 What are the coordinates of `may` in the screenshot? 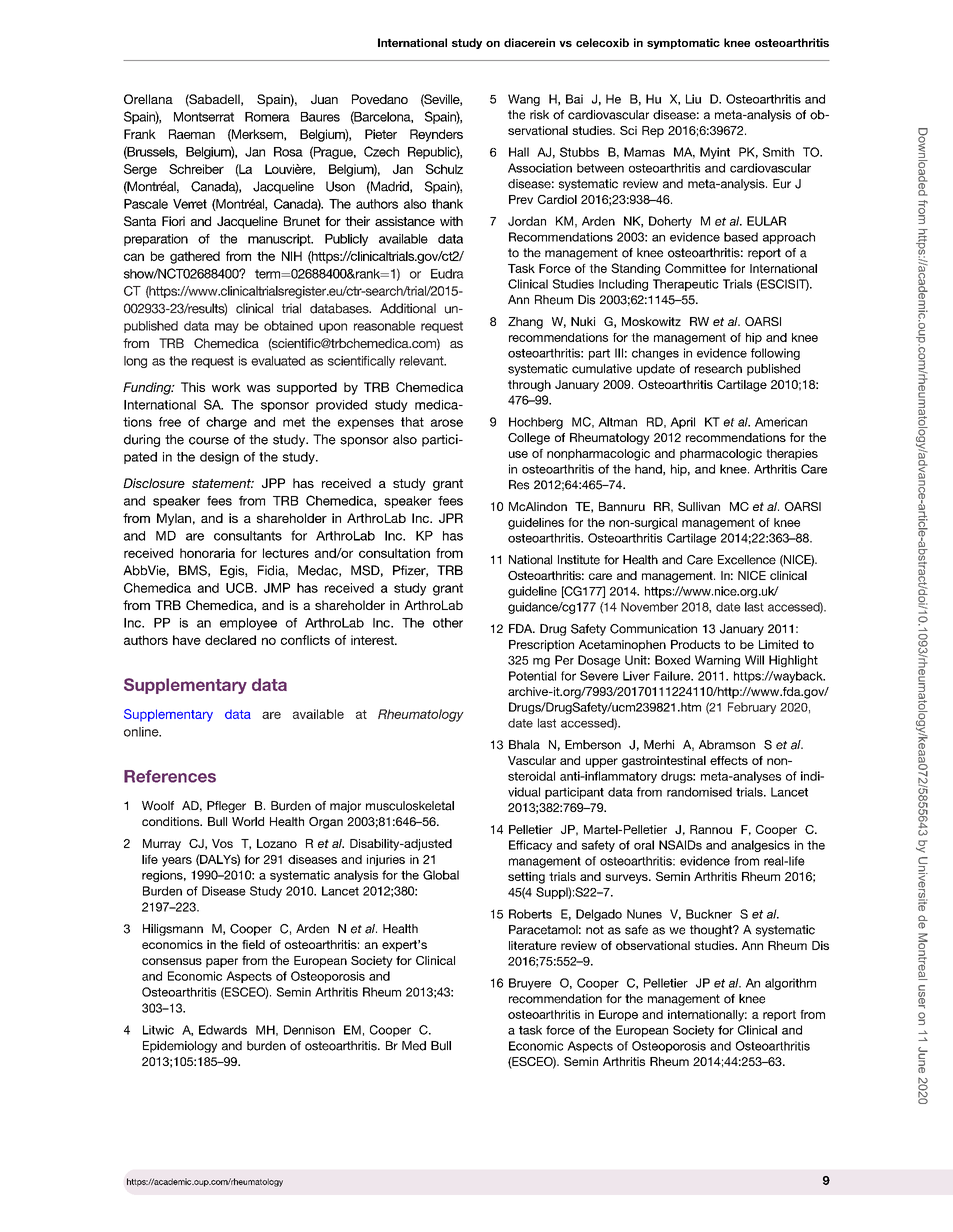 It's located at (227, 328).
